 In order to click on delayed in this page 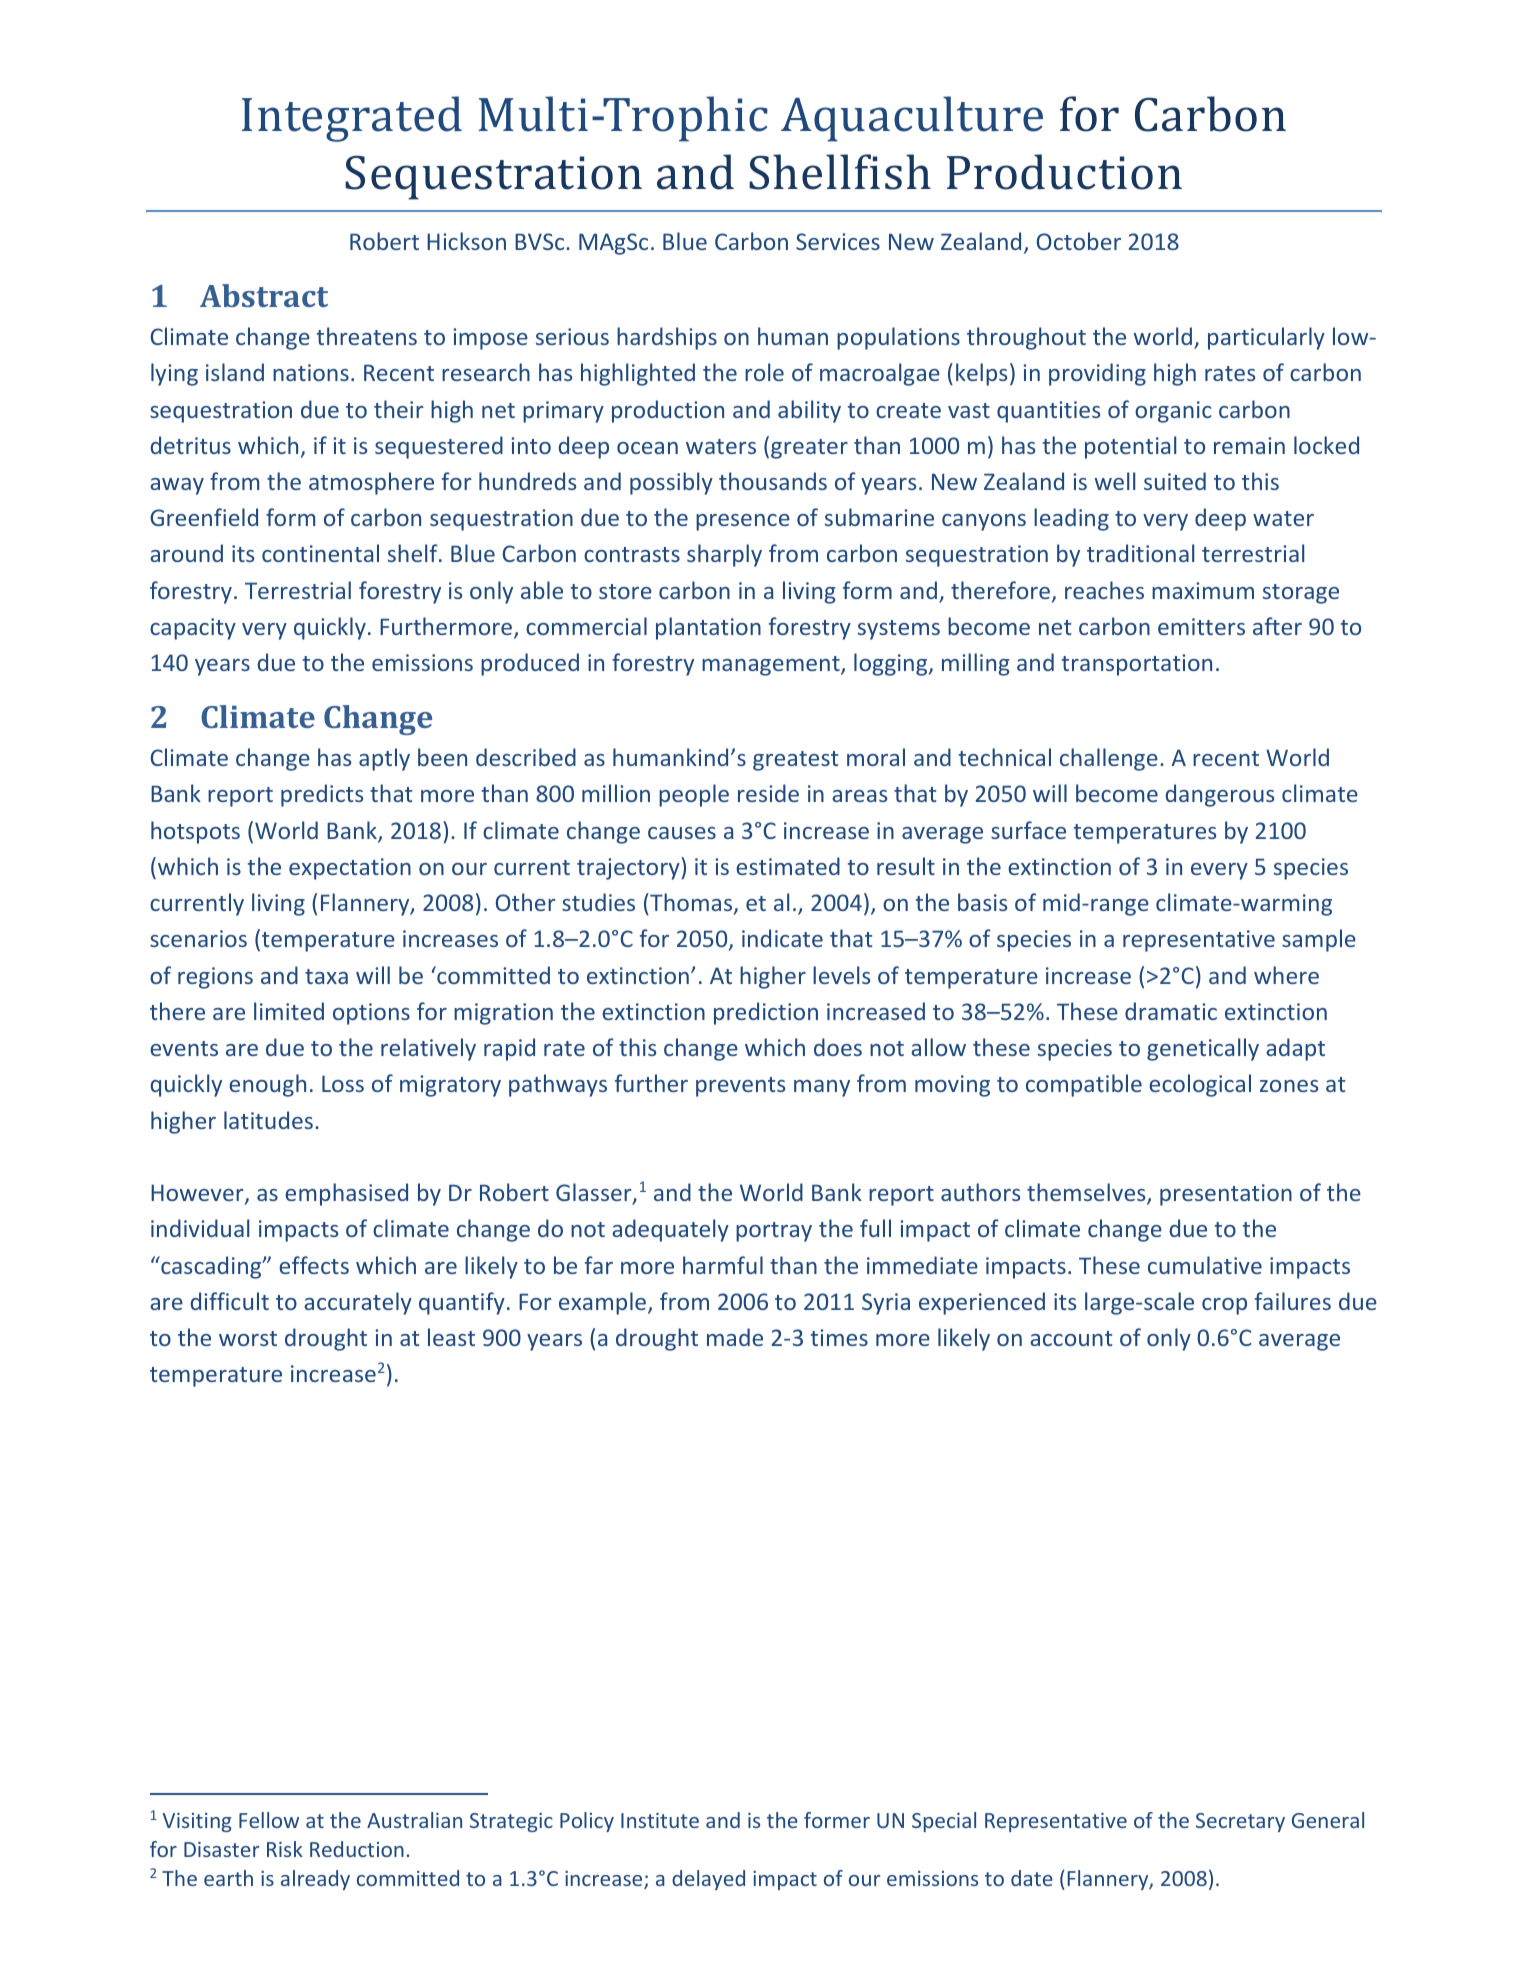, I will do `click(708, 1880)`.
